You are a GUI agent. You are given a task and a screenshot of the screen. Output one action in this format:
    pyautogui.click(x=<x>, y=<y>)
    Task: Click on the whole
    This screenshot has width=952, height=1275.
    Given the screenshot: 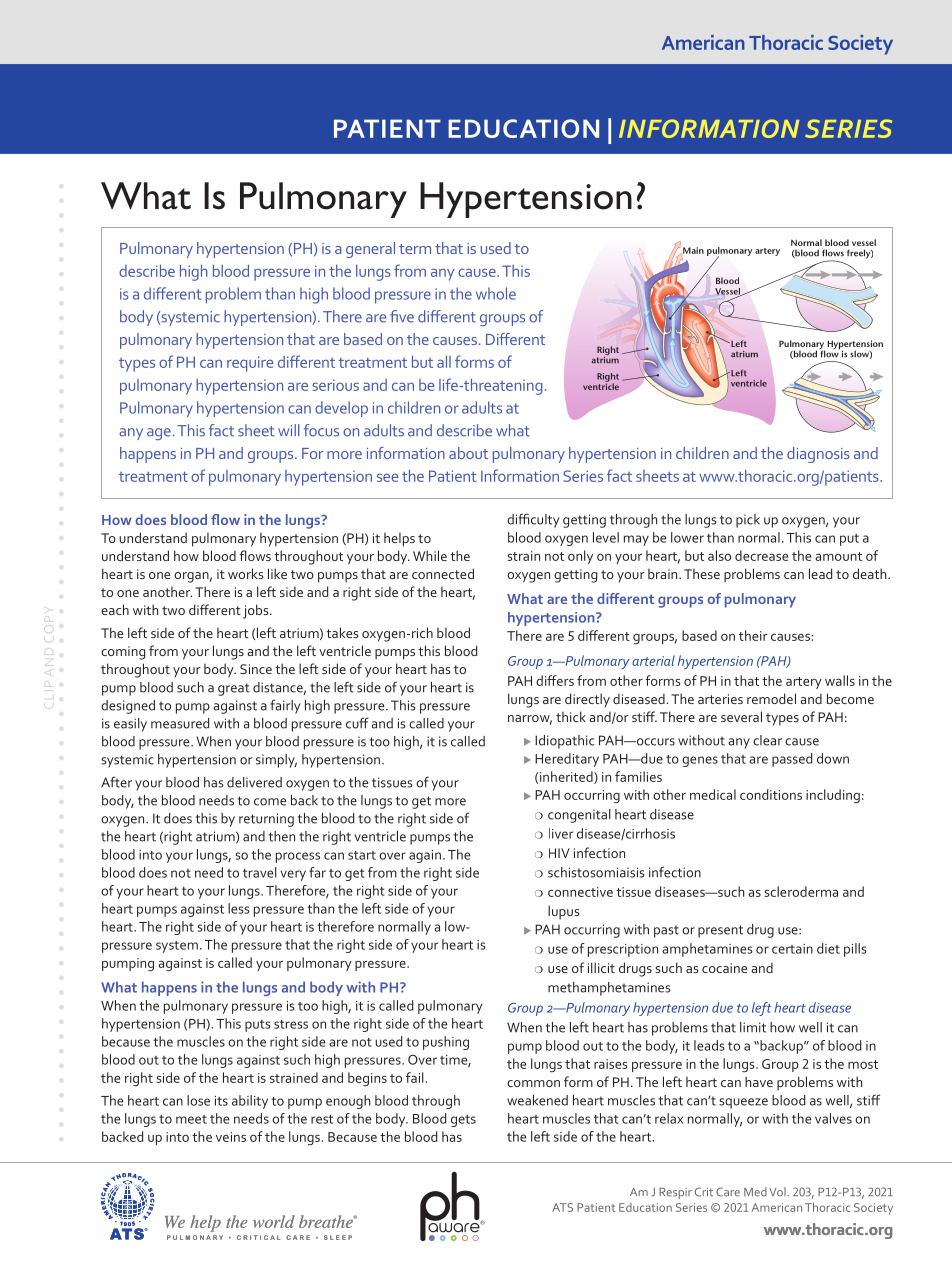 What is the action you would take?
    pyautogui.click(x=496, y=293)
